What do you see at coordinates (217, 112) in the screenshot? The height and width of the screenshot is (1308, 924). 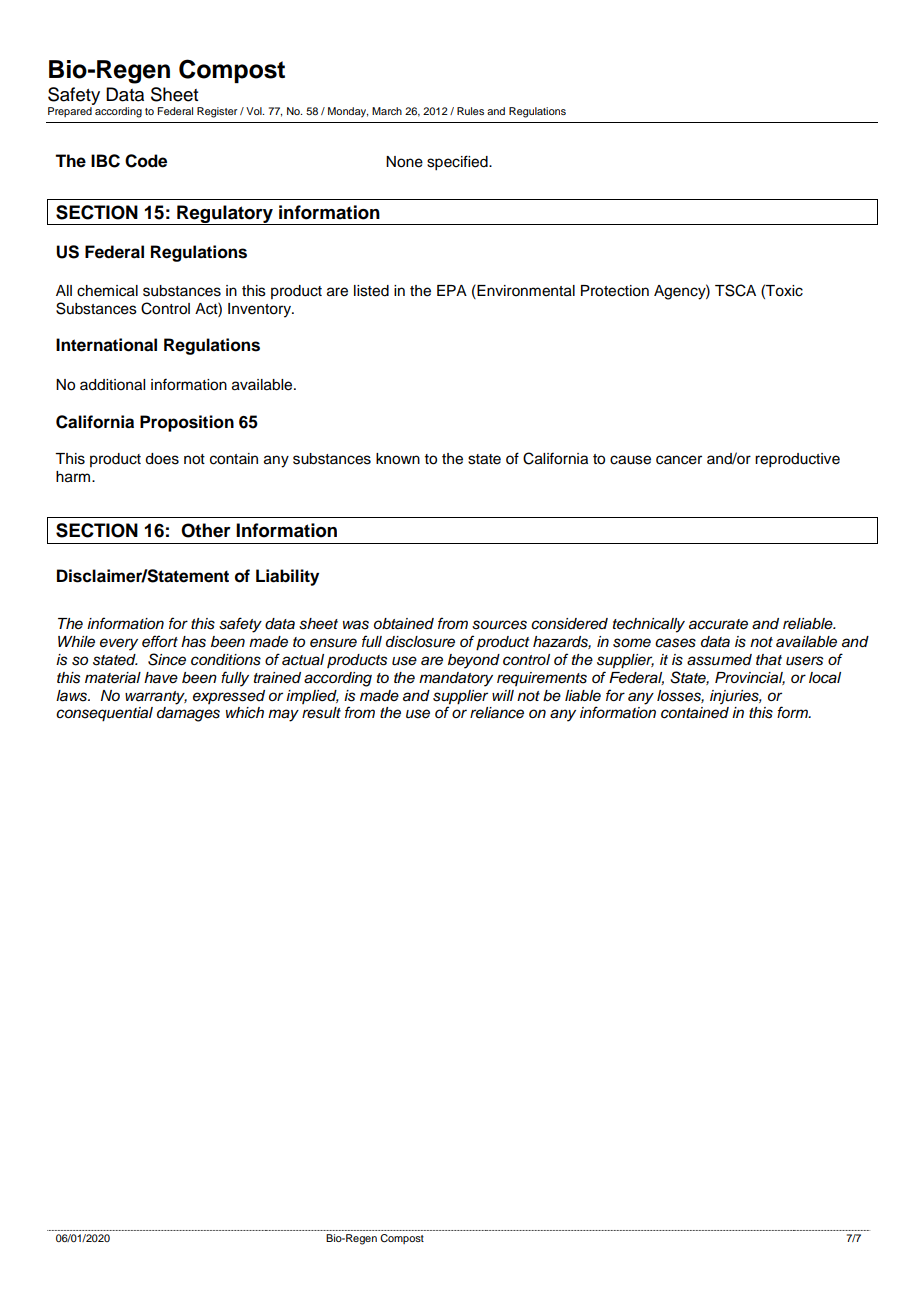 I see `Register` at bounding box center [217, 112].
